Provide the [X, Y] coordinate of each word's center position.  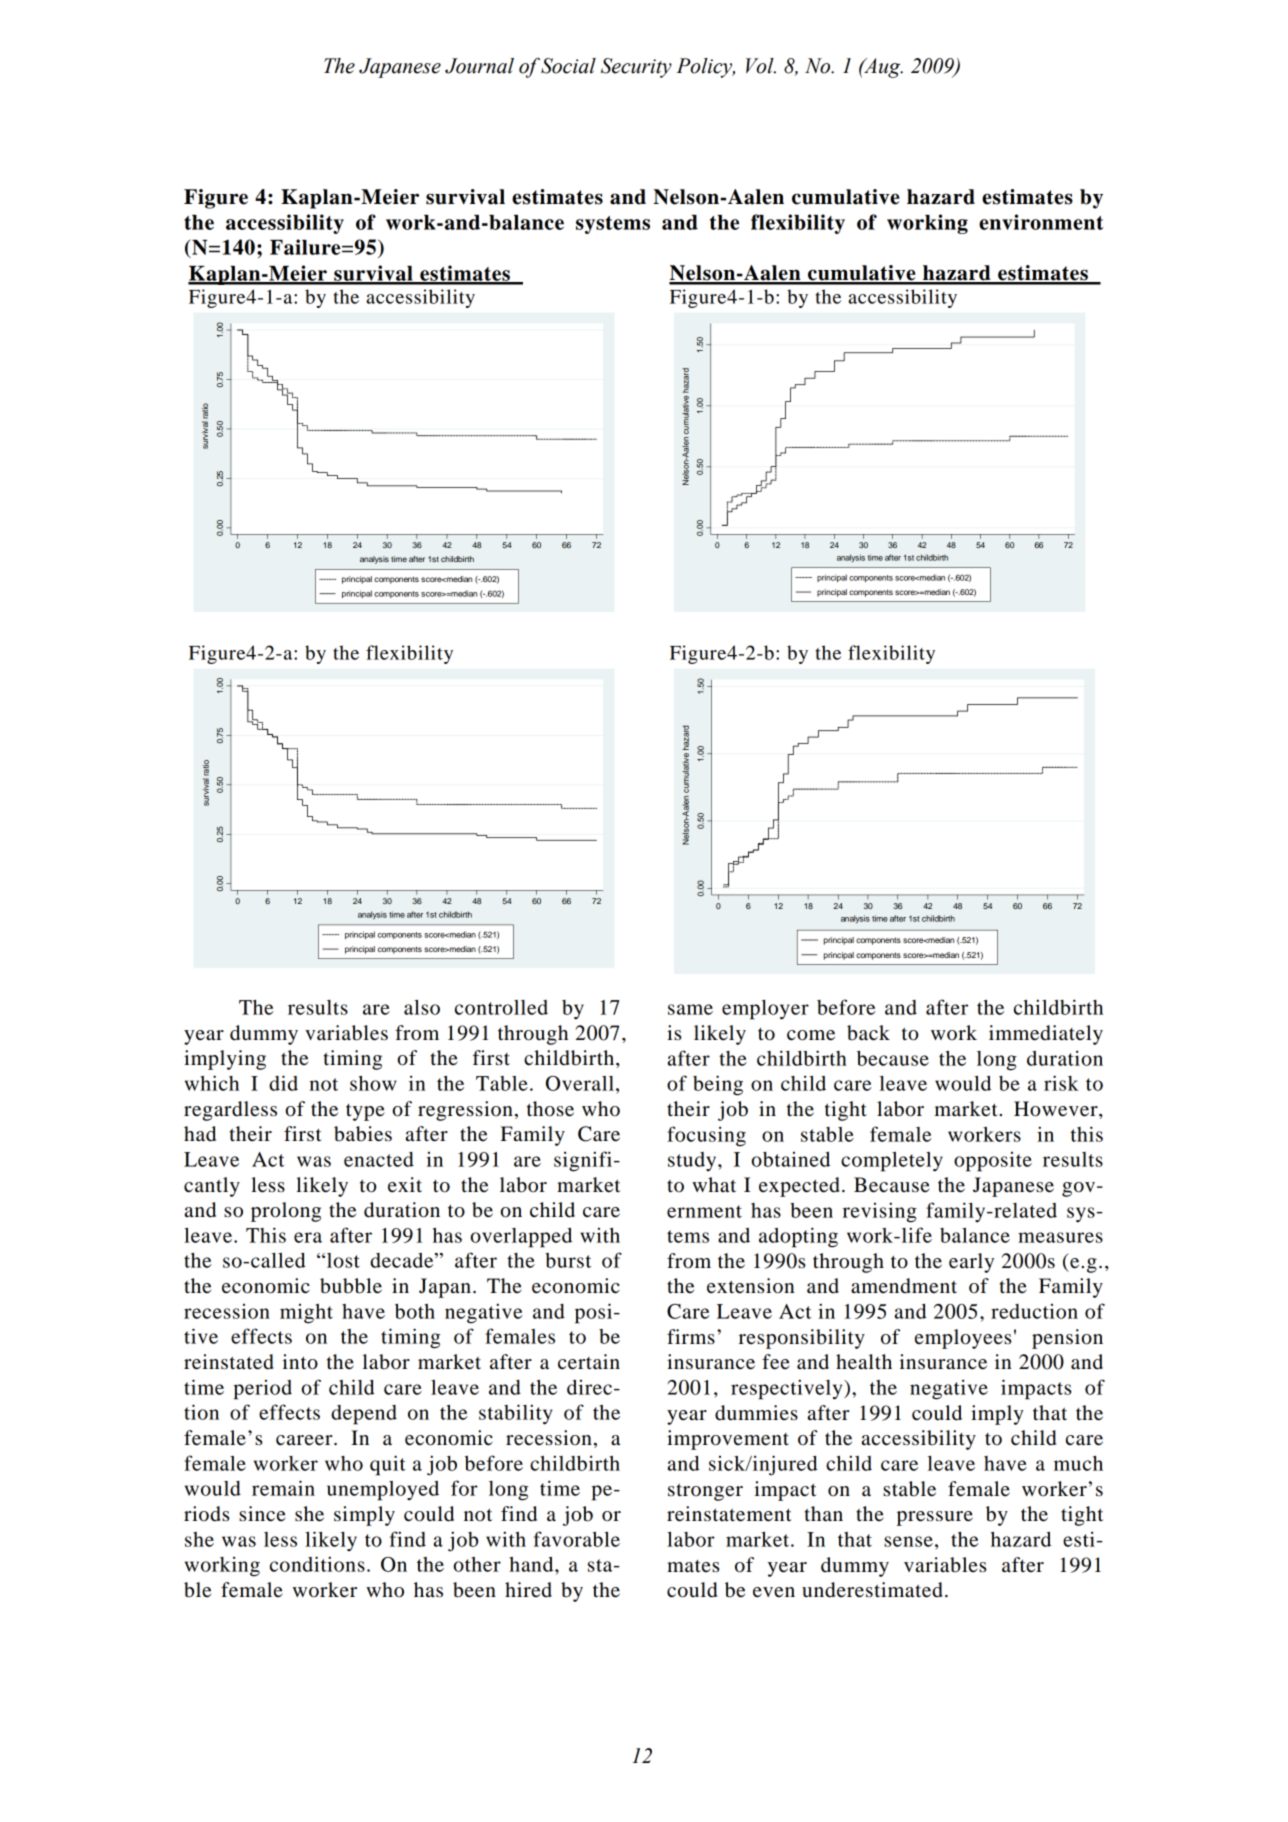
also [422, 1007]
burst [568, 1260]
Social [568, 66]
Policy [705, 68]
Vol [761, 66]
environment [1041, 222]
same [690, 1009]
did [283, 1083]
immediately [1046, 1035]
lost [342, 1260]
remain [283, 1488]
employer [765, 1010]
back [868, 1033]
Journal [479, 66]
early [971, 1263]
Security [636, 68]
